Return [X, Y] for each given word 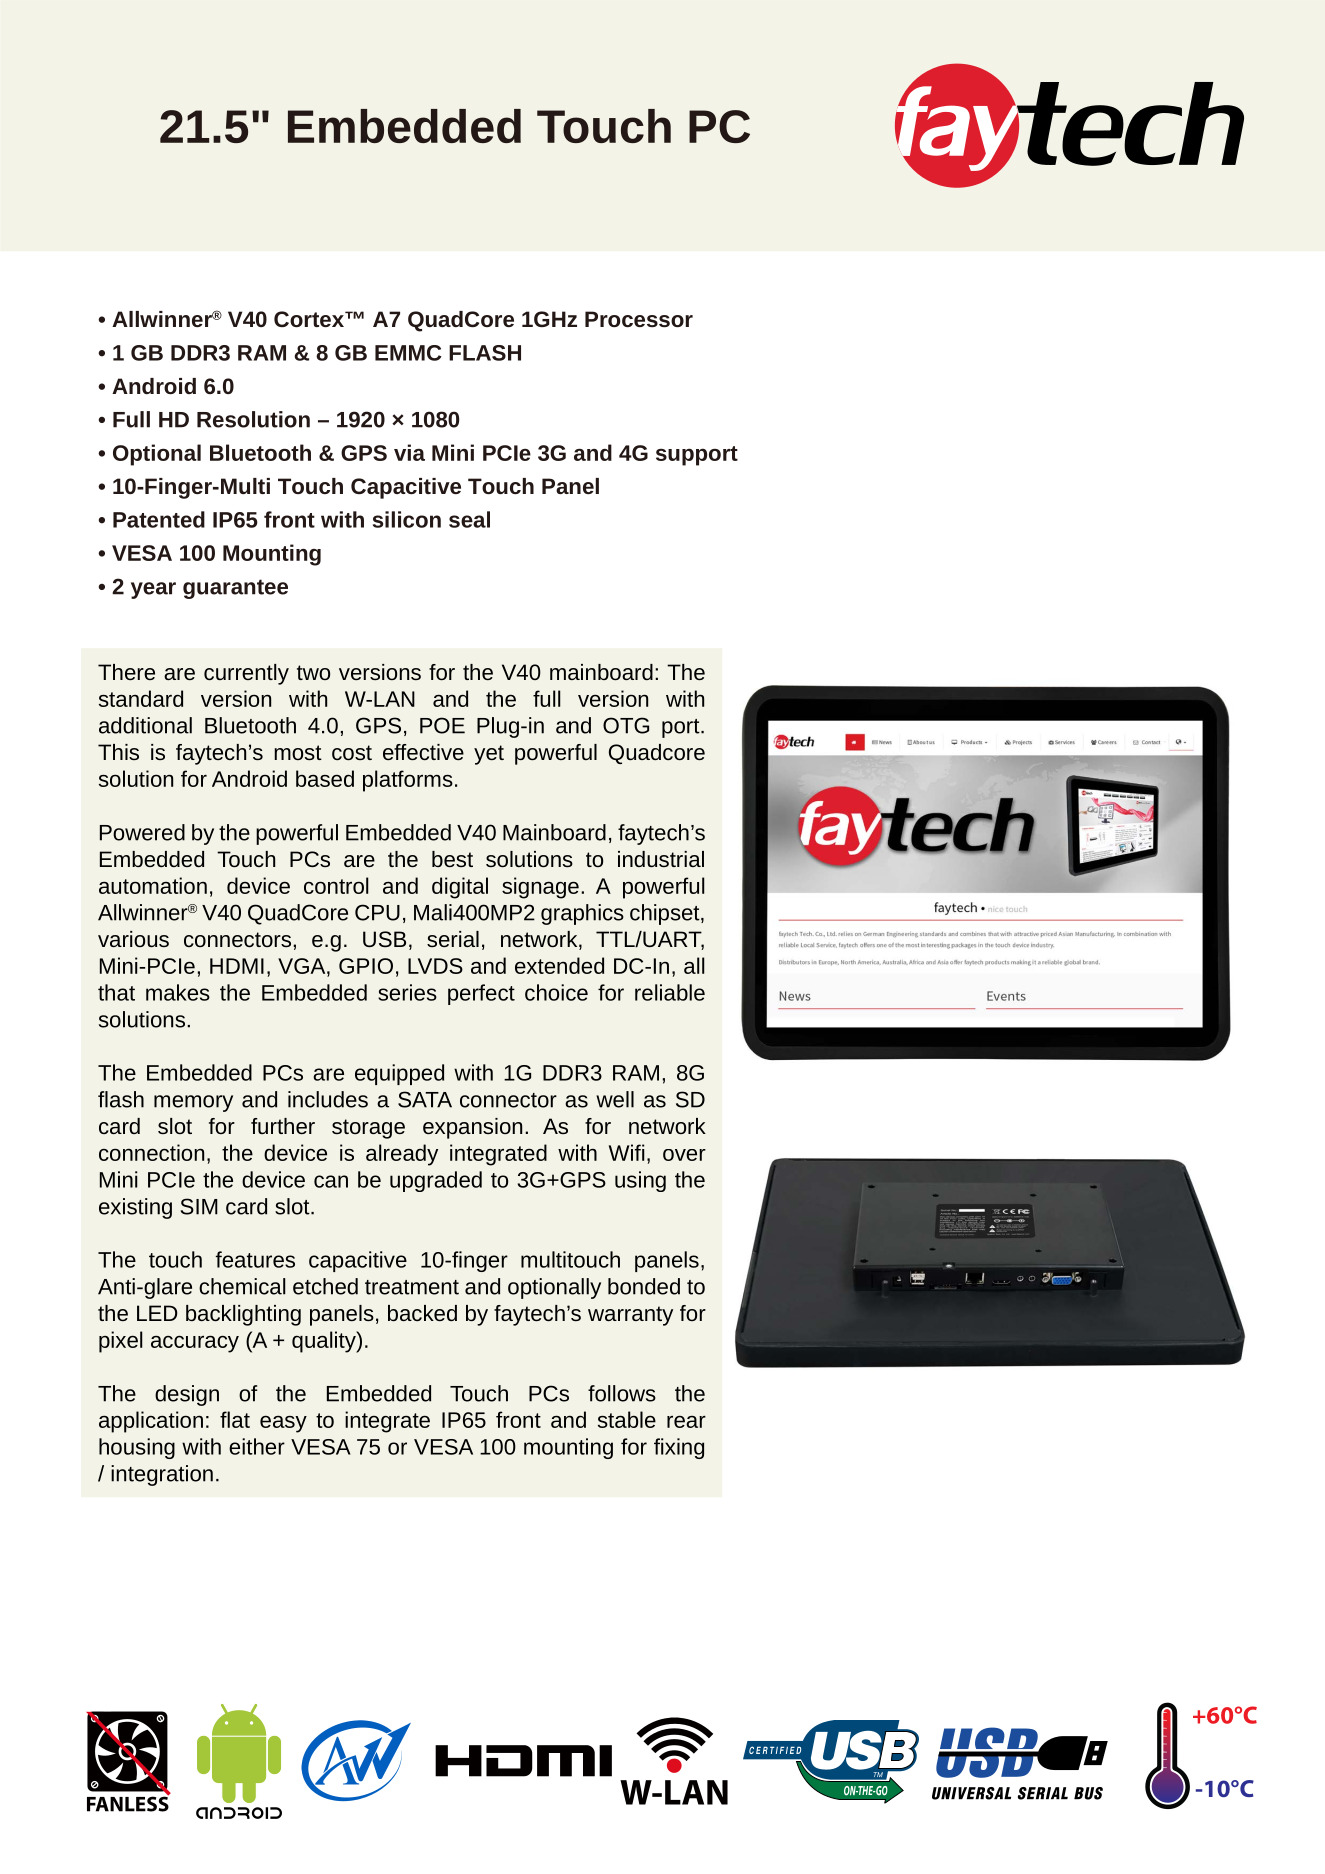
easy [283, 1424]
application [151, 1422]
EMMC [408, 353]
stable [627, 1419]
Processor [639, 319]
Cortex [310, 319]
